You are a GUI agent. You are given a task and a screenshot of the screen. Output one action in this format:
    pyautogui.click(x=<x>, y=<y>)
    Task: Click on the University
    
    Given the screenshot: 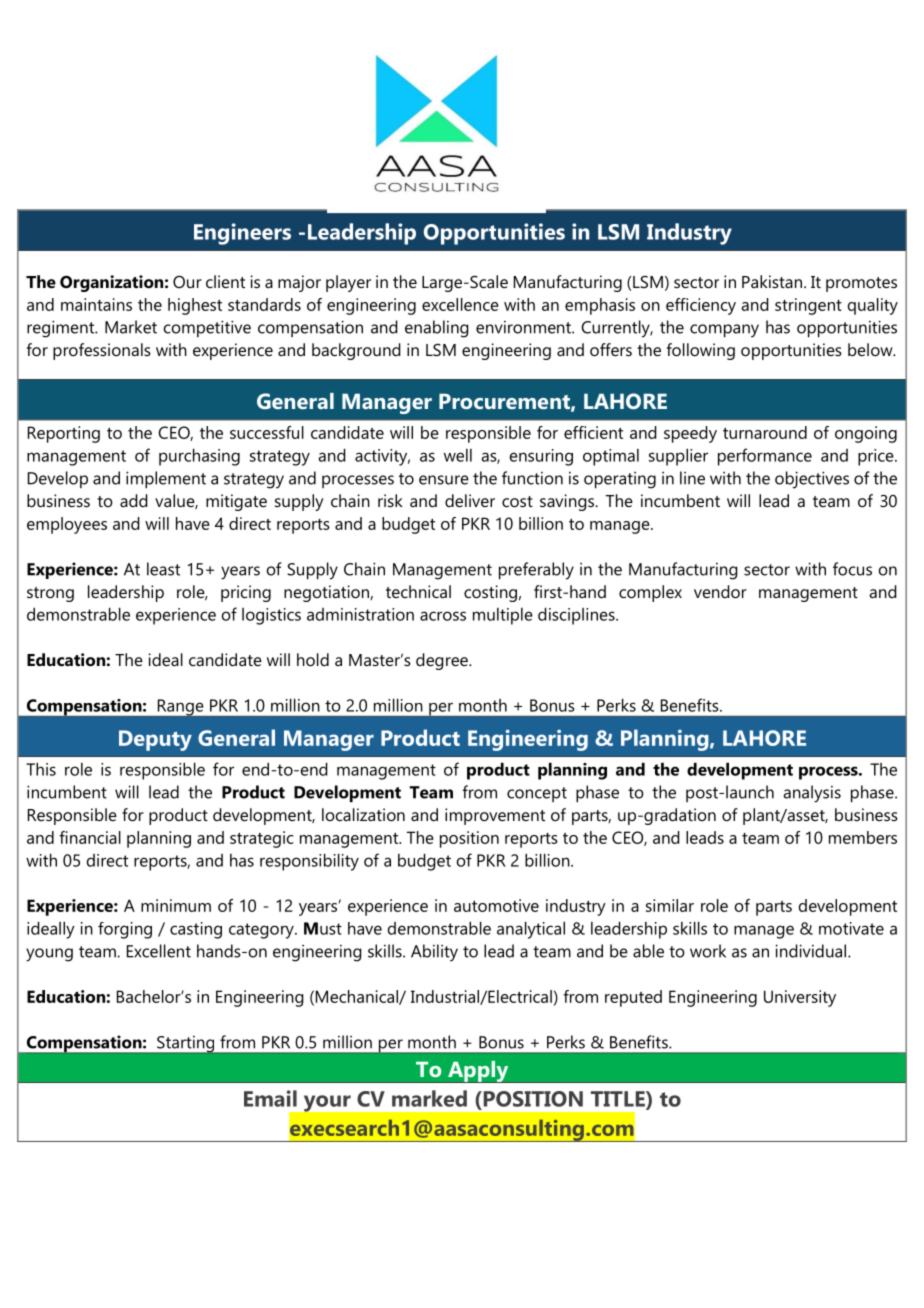 What is the action you would take?
    pyautogui.click(x=800, y=998)
